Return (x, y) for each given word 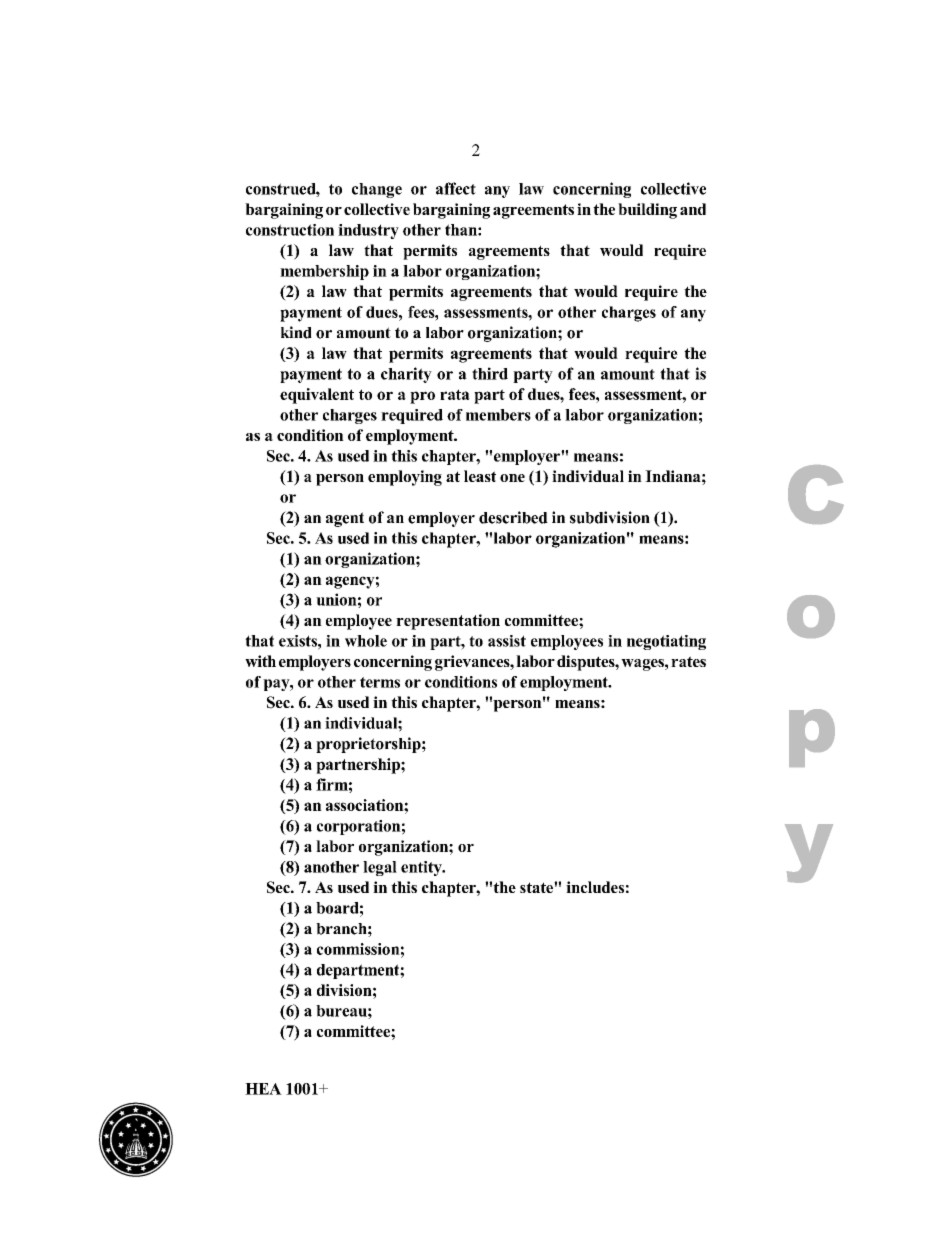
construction (290, 230)
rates (688, 661)
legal (380, 868)
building (647, 211)
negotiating (666, 642)
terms (380, 682)
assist (507, 641)
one (512, 478)
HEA (263, 1089)
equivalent (317, 396)
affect (456, 188)
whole (366, 641)
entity (422, 868)
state (537, 887)
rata (455, 394)
